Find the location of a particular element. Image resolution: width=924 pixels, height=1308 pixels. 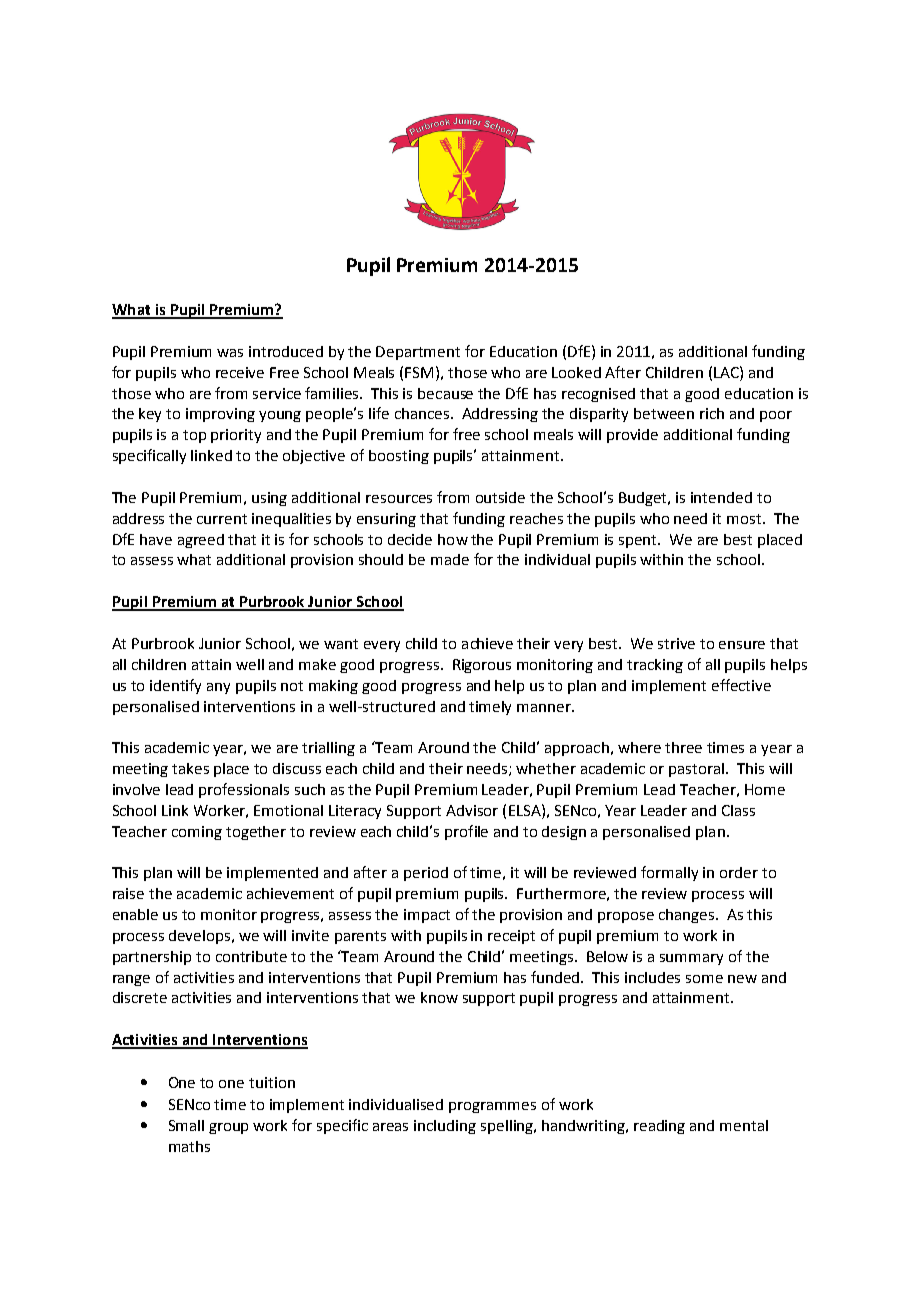

including is located at coordinates (445, 1127).
